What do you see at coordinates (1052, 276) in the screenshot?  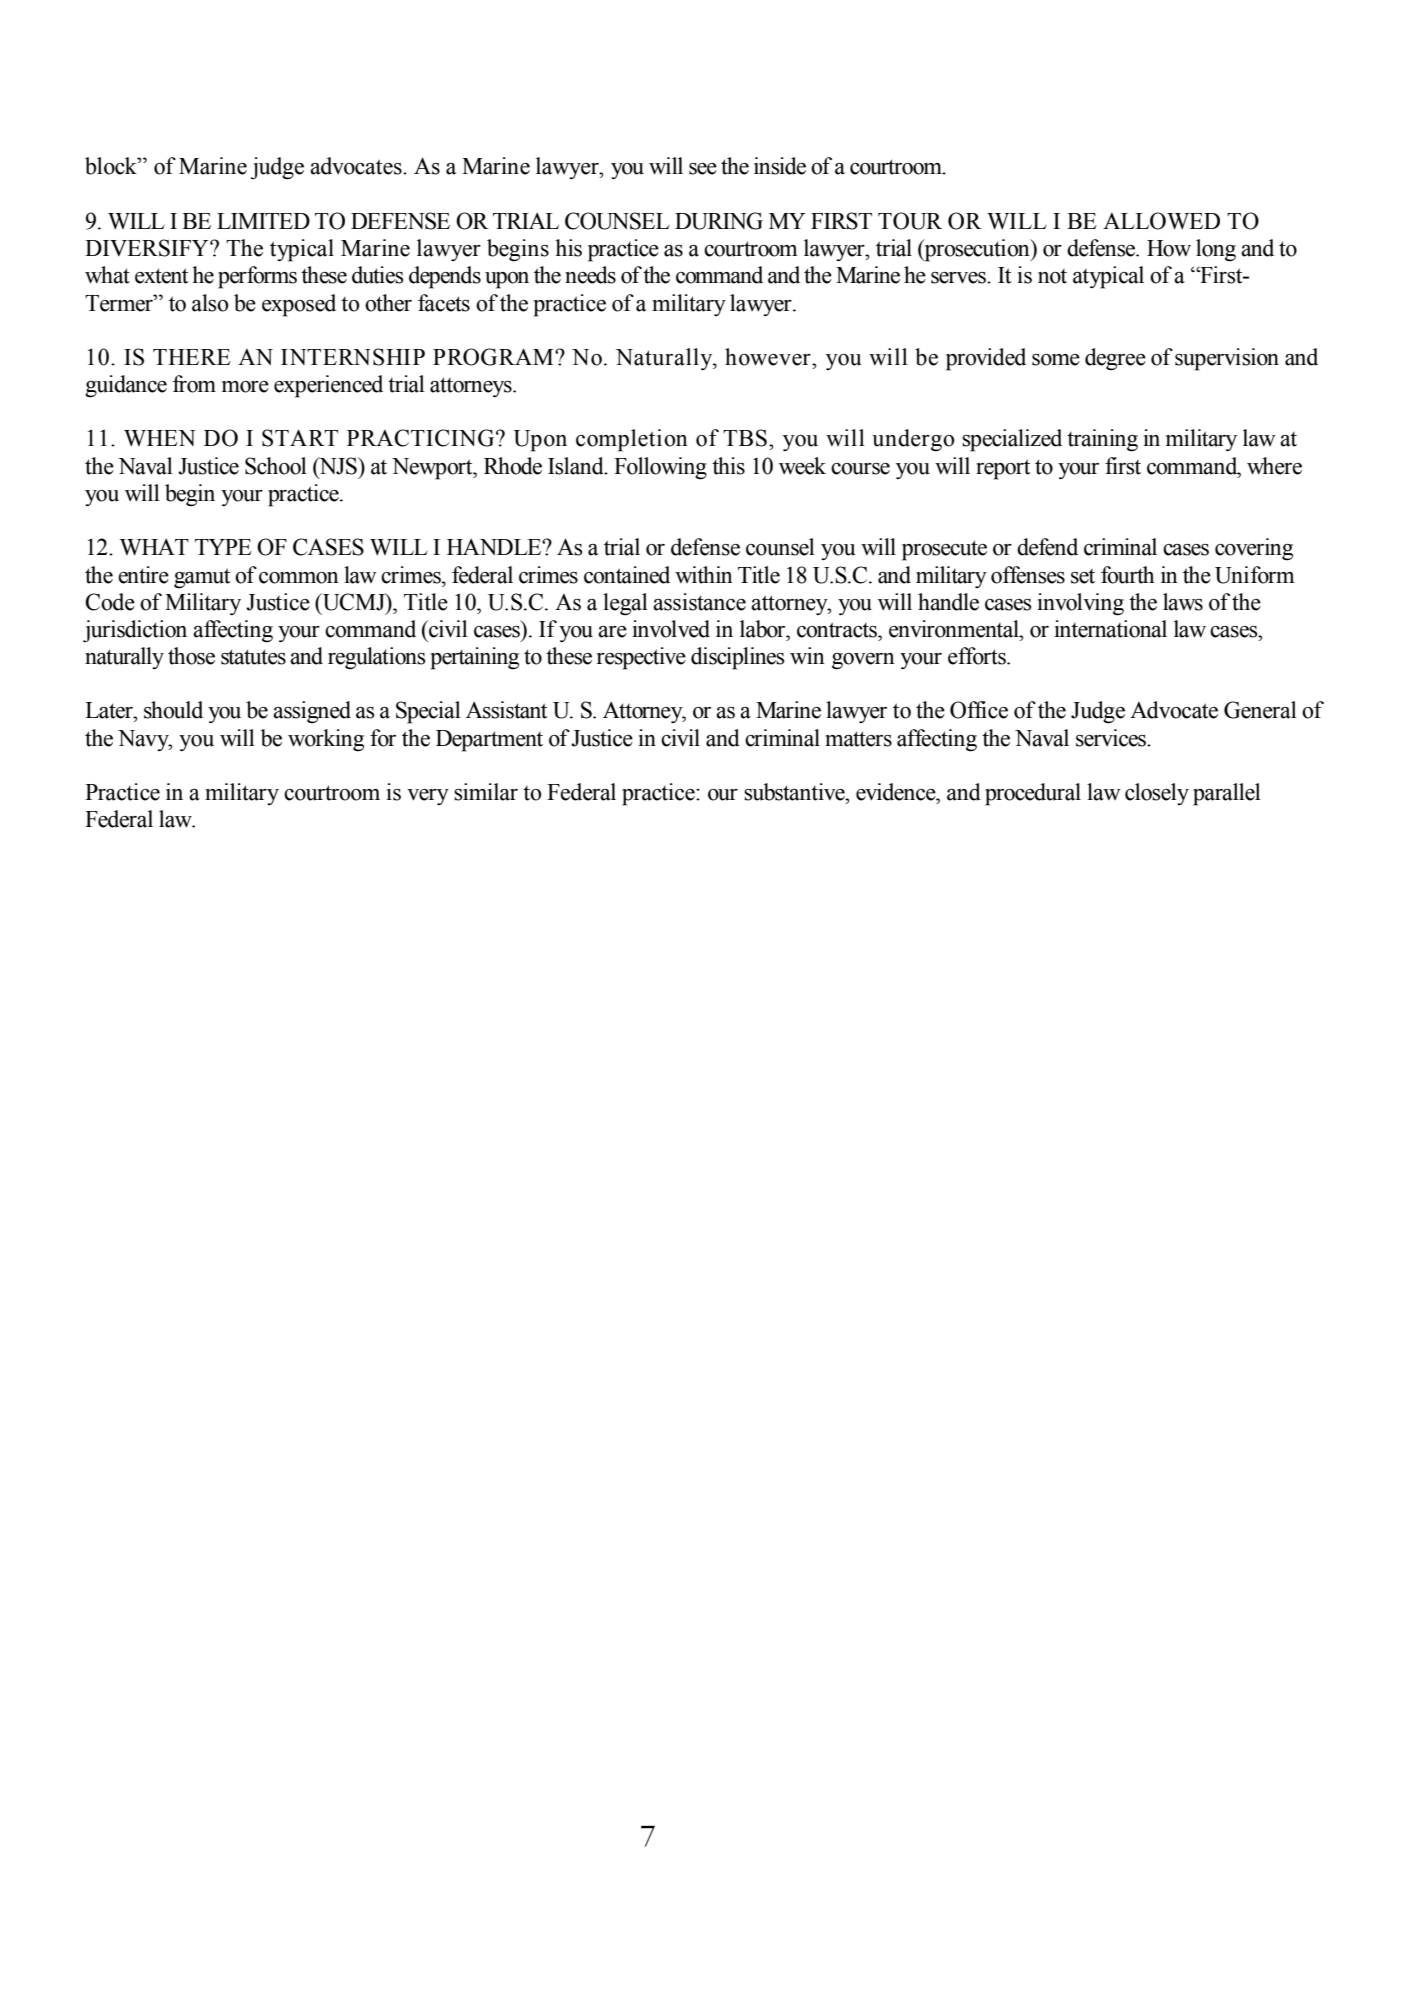 I see `not` at bounding box center [1052, 276].
